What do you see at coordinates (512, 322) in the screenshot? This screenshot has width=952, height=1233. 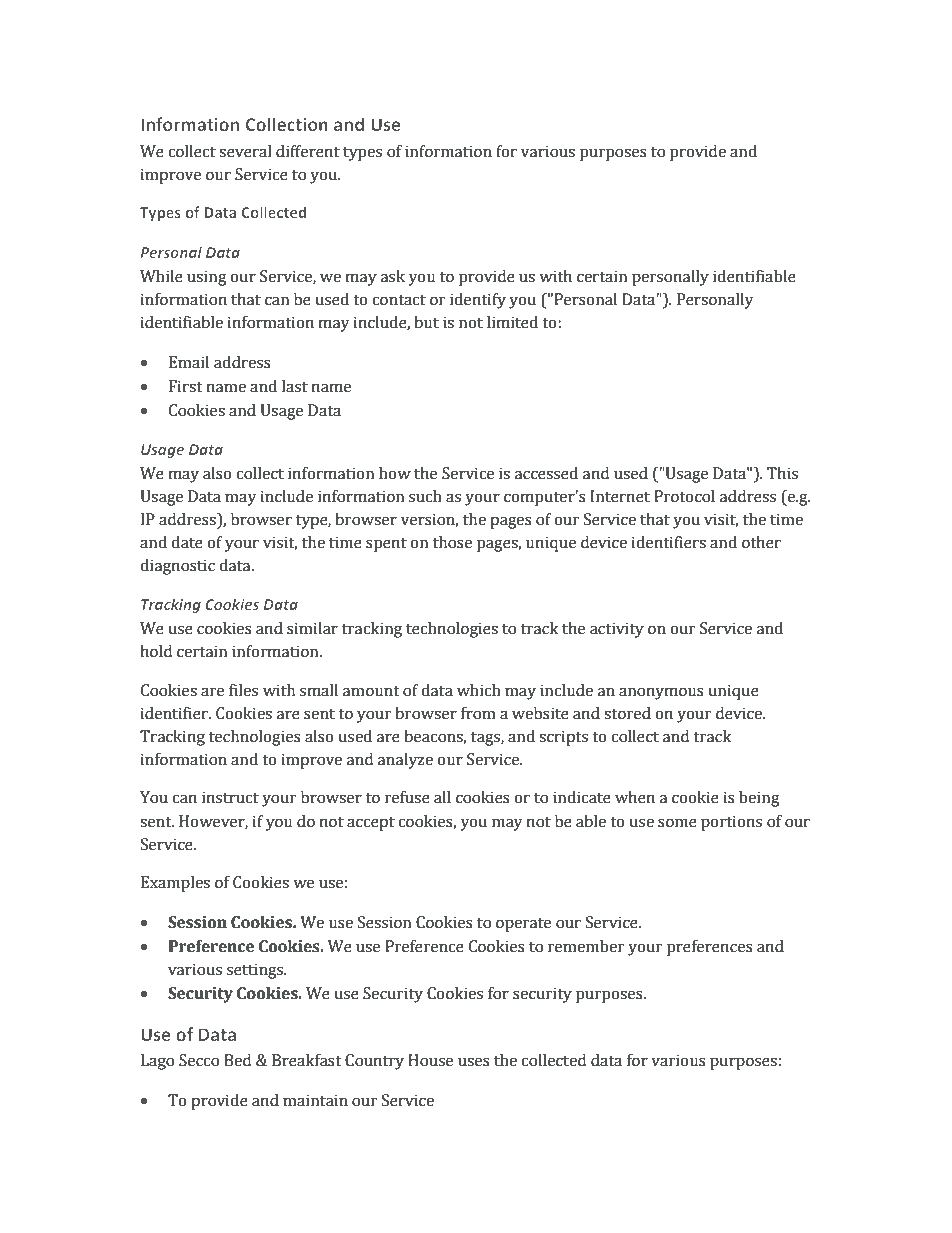 I see `limited` at bounding box center [512, 322].
